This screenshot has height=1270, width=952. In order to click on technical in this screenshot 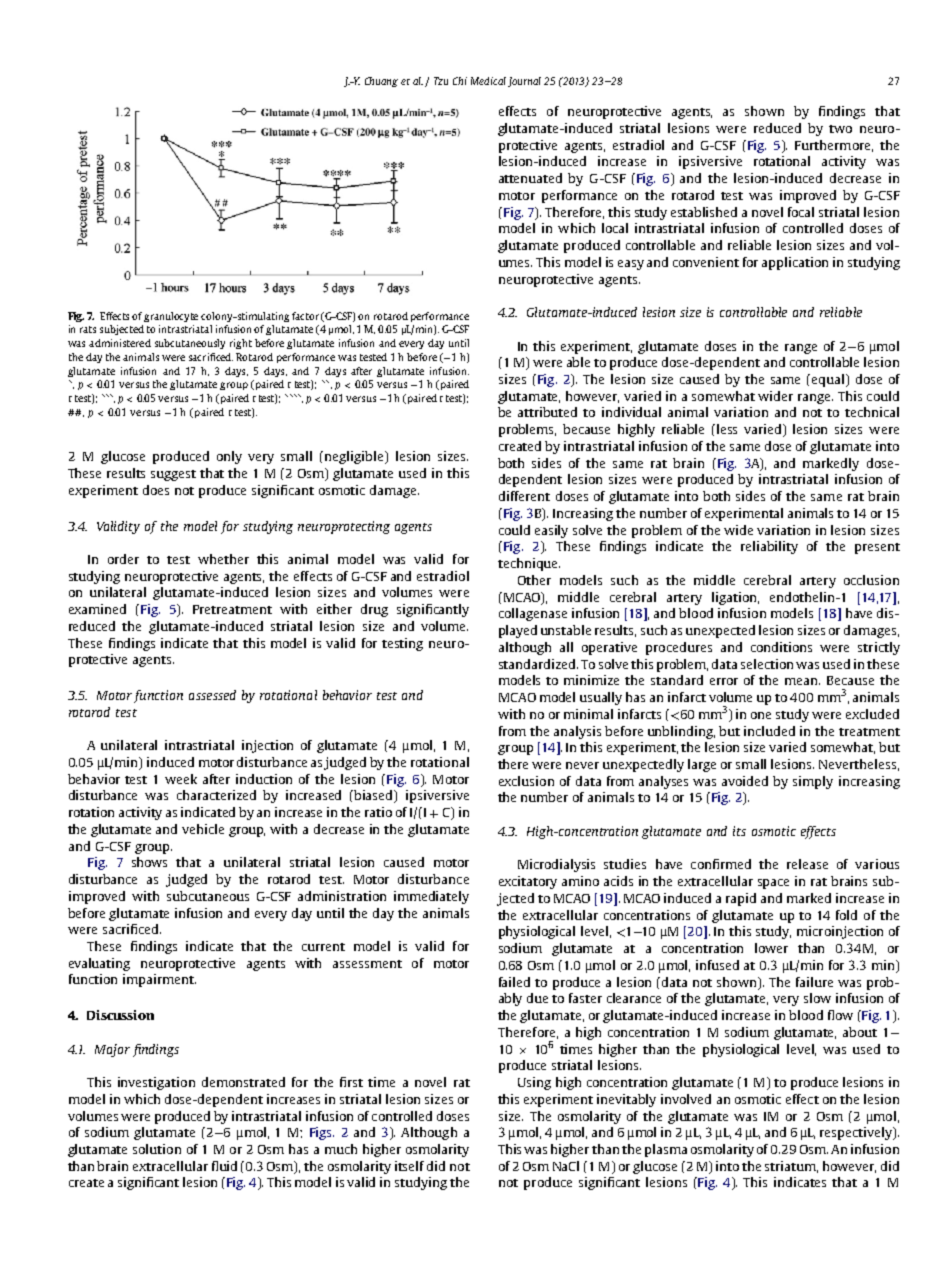, I will do `click(872, 412)`.
